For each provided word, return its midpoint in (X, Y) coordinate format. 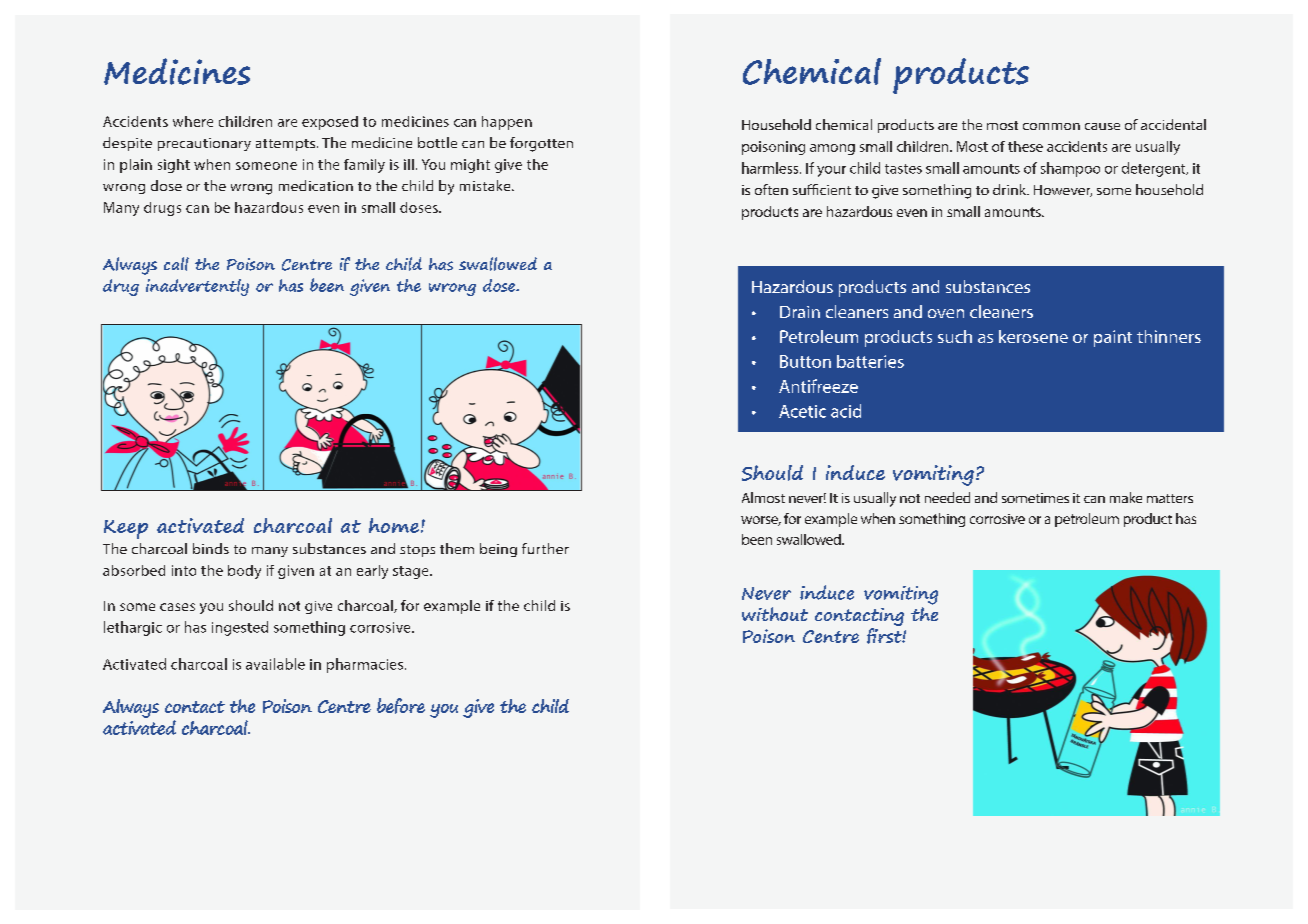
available (275, 664)
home (394, 525)
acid (846, 411)
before (401, 706)
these (1025, 146)
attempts (285, 145)
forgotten (541, 144)
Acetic (802, 411)
